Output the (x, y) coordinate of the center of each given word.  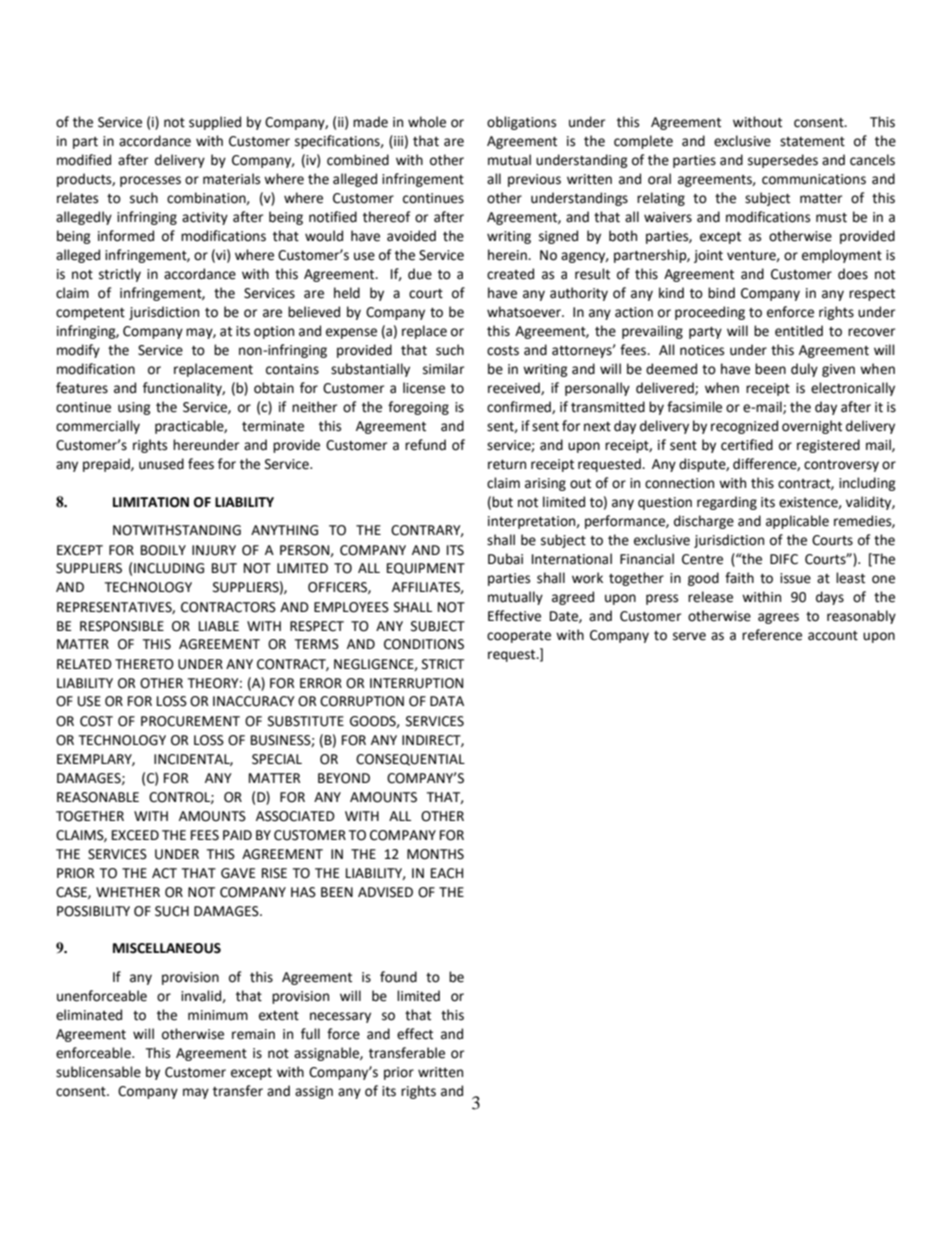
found (398, 977)
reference (772, 635)
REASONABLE (98, 797)
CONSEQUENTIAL (410, 760)
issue (795, 578)
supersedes (783, 161)
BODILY (163, 550)
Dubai (505, 559)
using (134, 408)
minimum (218, 1015)
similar (443, 369)
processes (150, 181)
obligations (521, 123)
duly (804, 370)
